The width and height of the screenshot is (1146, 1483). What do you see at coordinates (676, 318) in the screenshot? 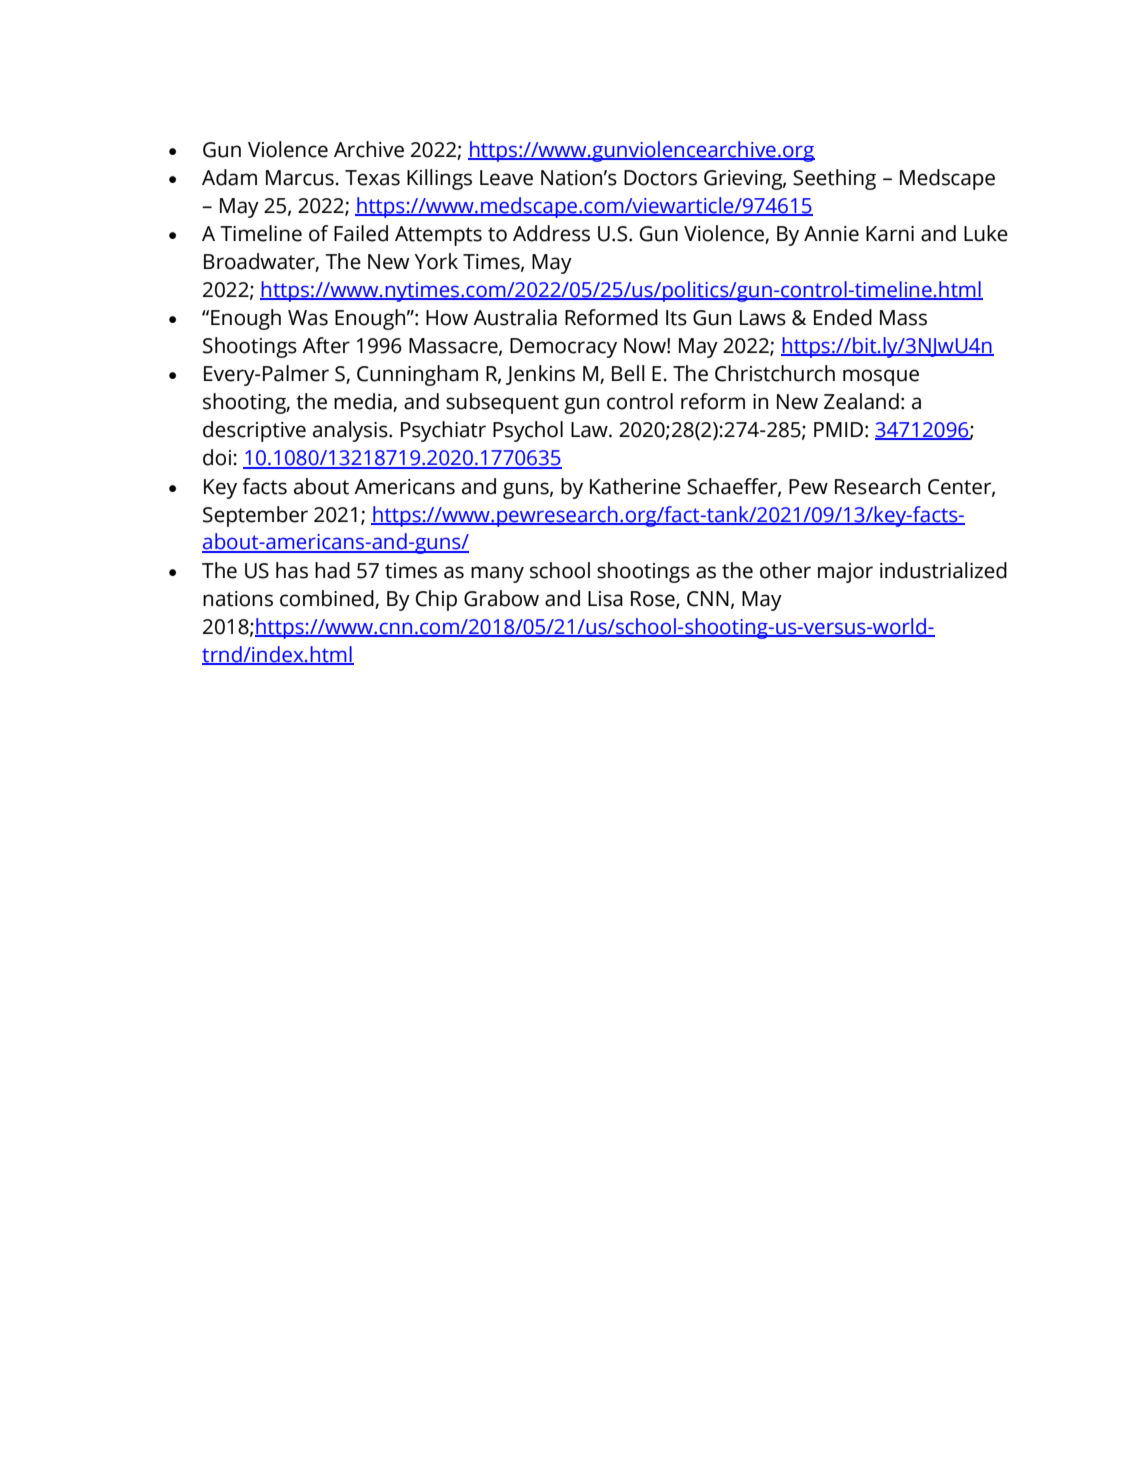
I see `Its` at bounding box center [676, 318].
